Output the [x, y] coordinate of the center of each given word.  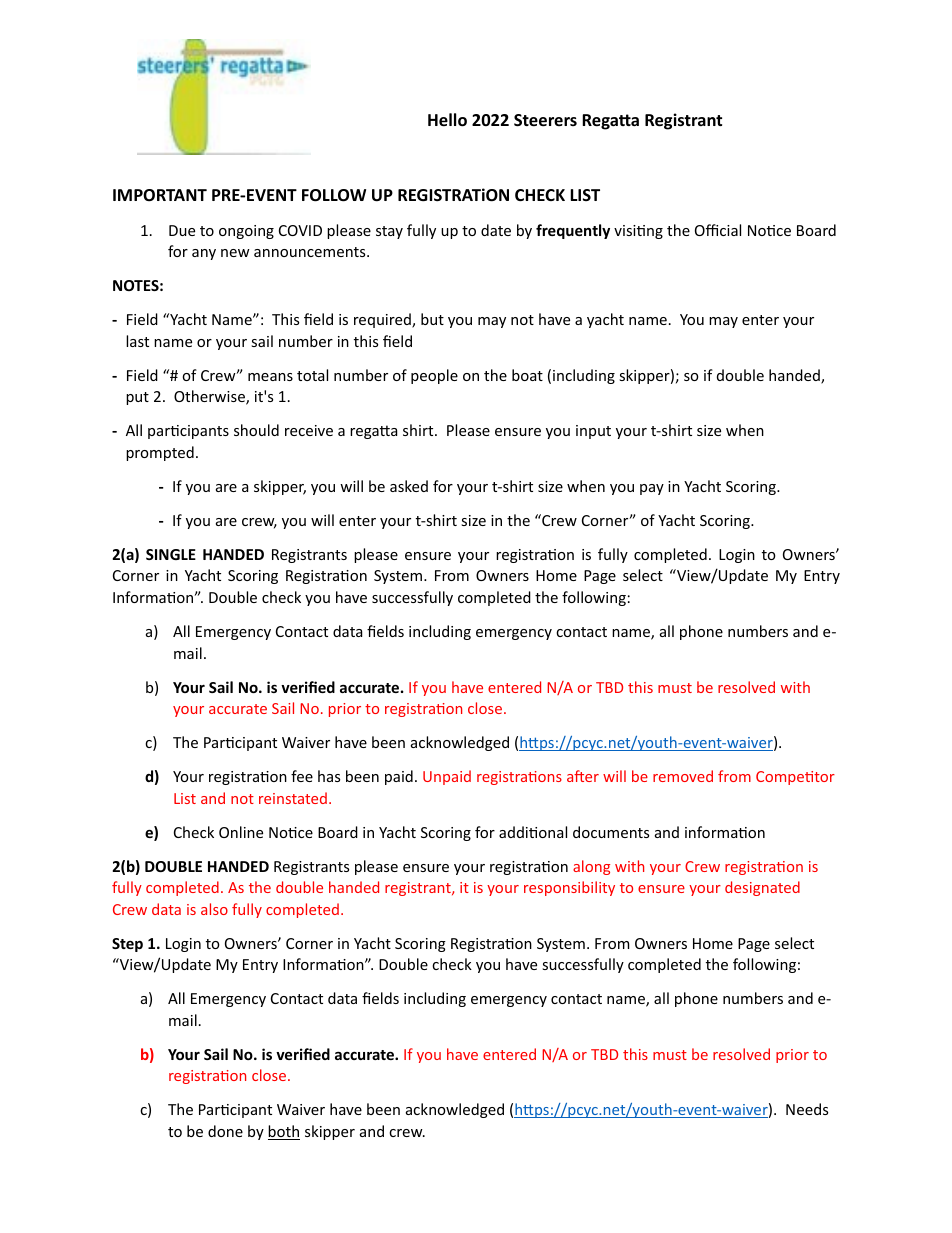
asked [409, 486]
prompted [160, 453]
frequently [573, 231]
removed [683, 776]
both [284, 1132]
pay [652, 489]
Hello [447, 120]
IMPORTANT [160, 195]
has [329, 776]
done [225, 1131]
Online [241, 832]
